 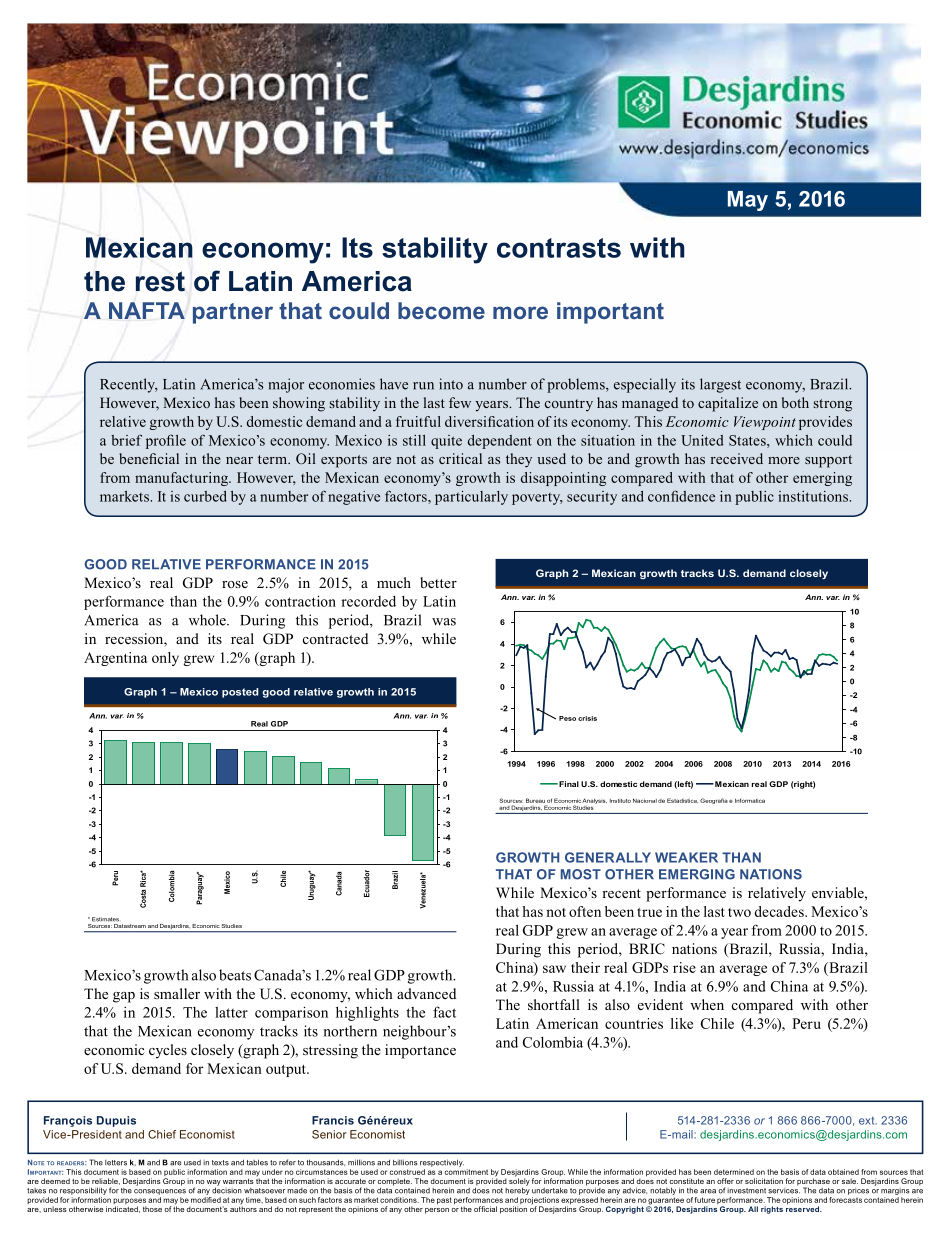 What do you see at coordinates (736, 458) in the page?
I see `received` at bounding box center [736, 458].
